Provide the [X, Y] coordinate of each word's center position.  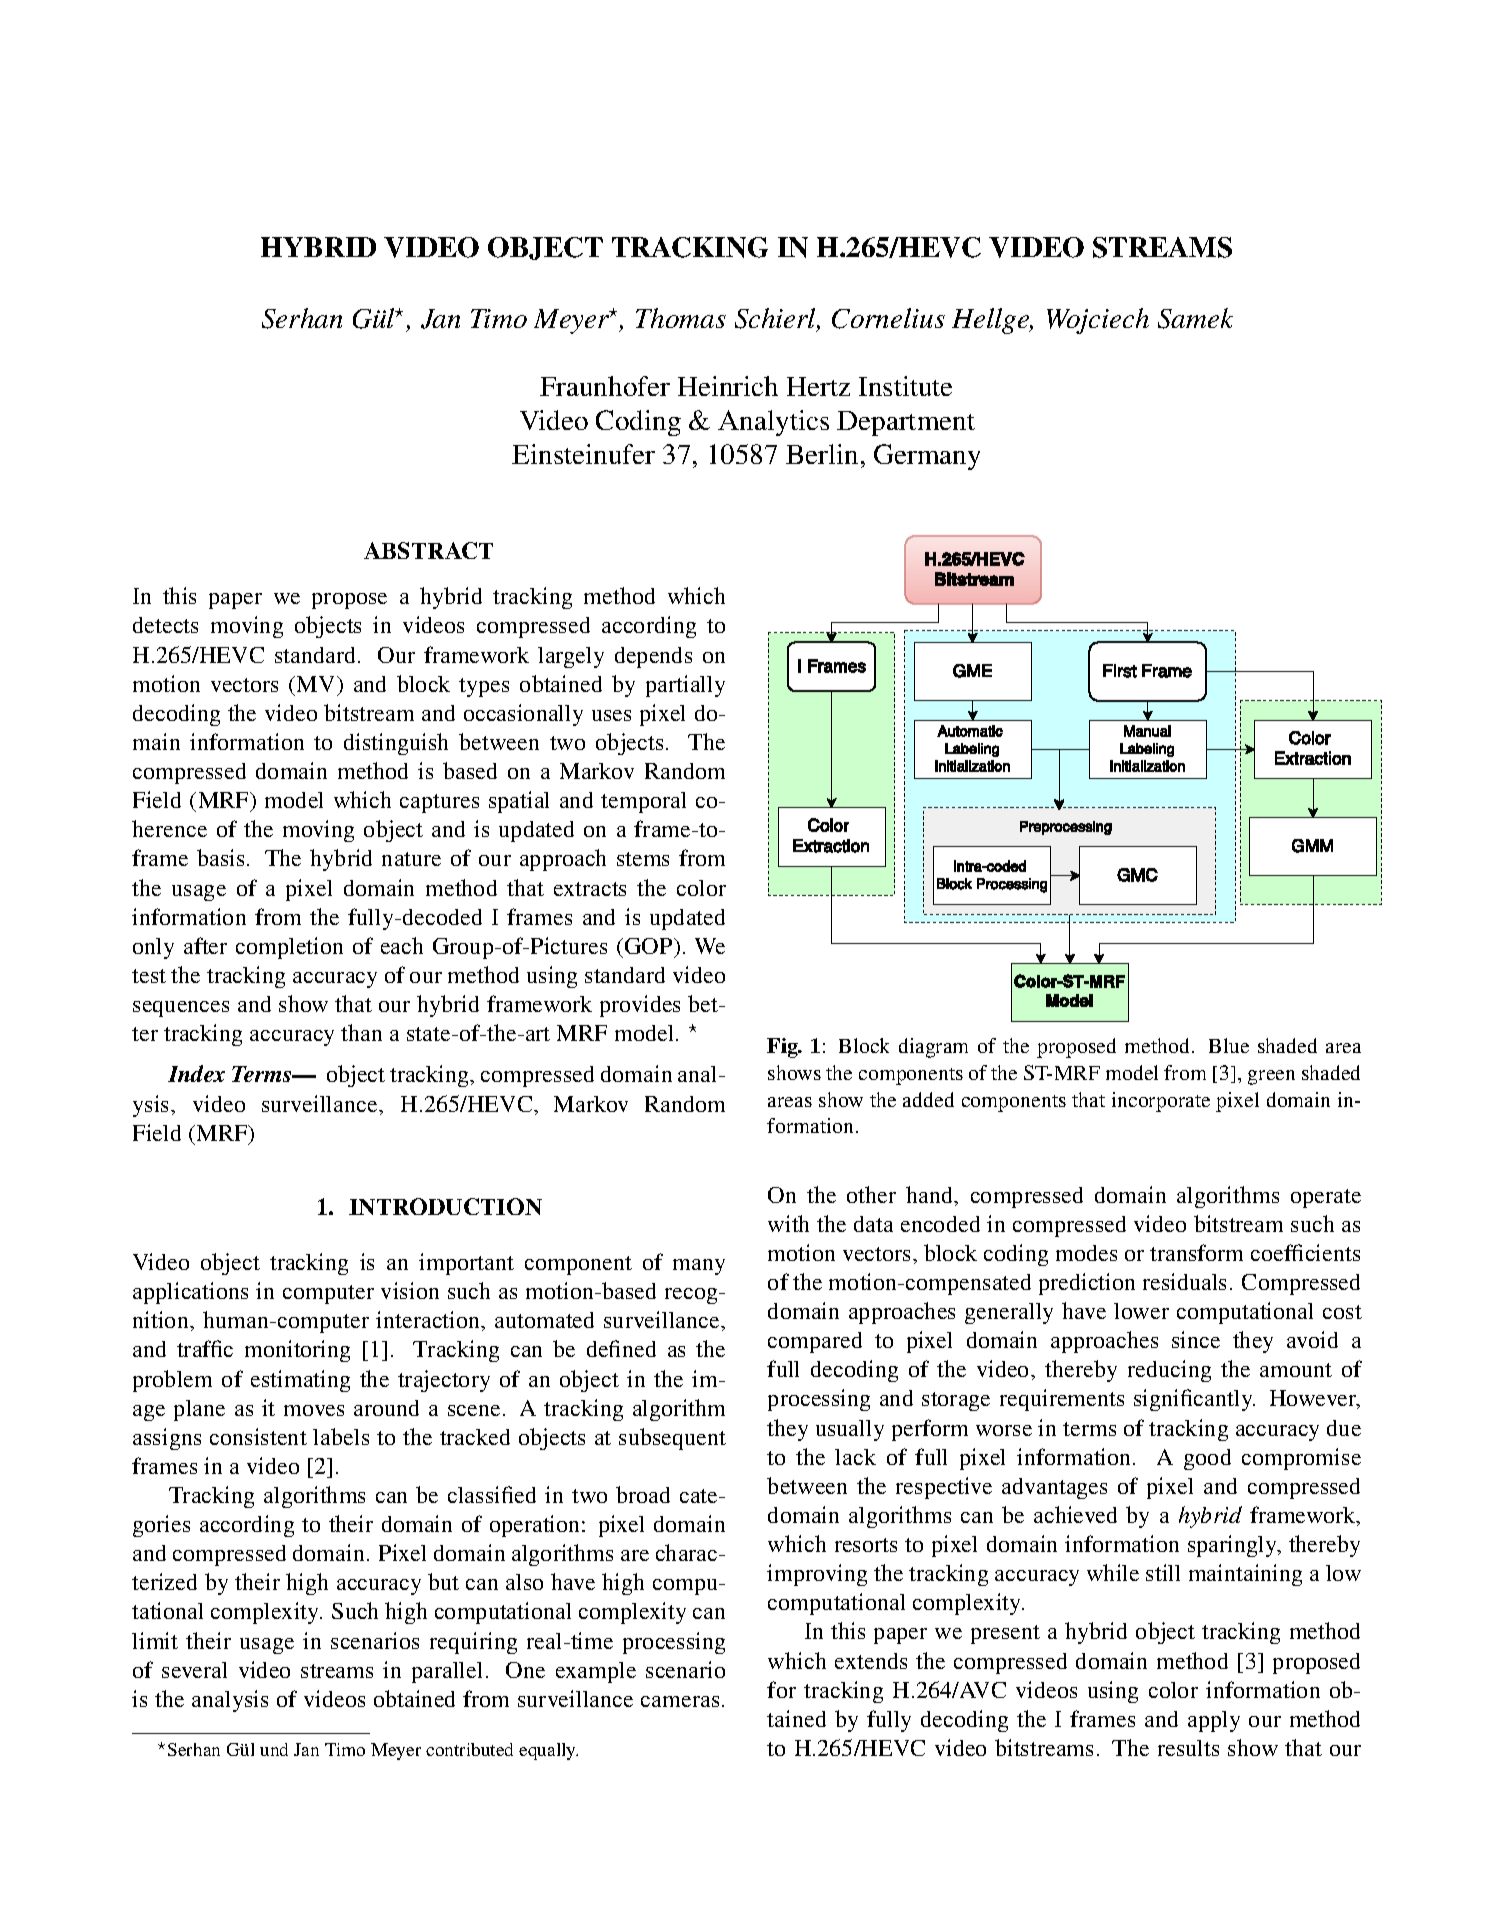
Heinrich [728, 386]
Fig [783, 1048]
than [361, 1032]
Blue [1229, 1045]
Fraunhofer [605, 386]
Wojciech [1098, 321]
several [194, 1670]
